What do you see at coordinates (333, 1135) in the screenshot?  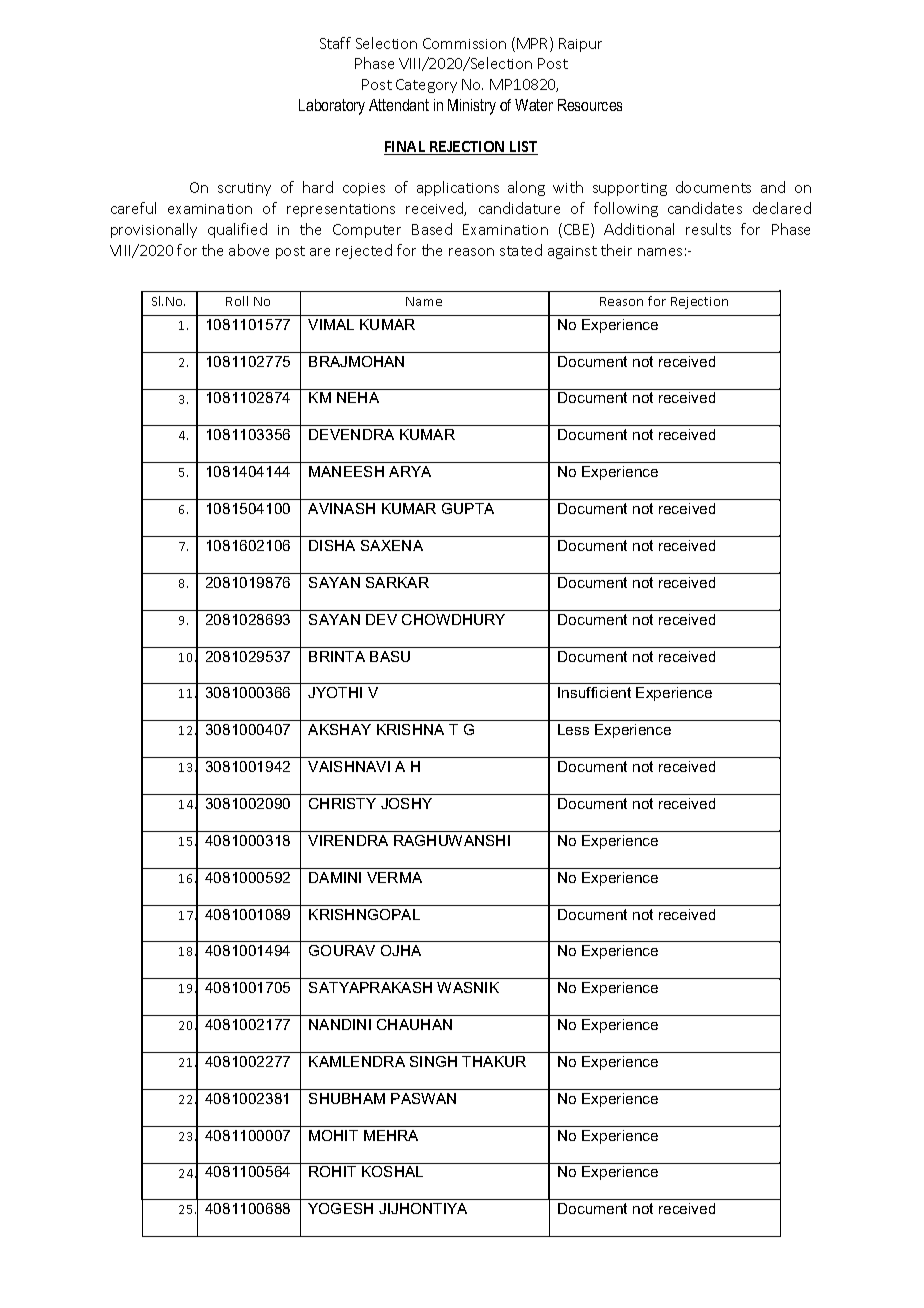 I see `MOHIT` at bounding box center [333, 1135].
